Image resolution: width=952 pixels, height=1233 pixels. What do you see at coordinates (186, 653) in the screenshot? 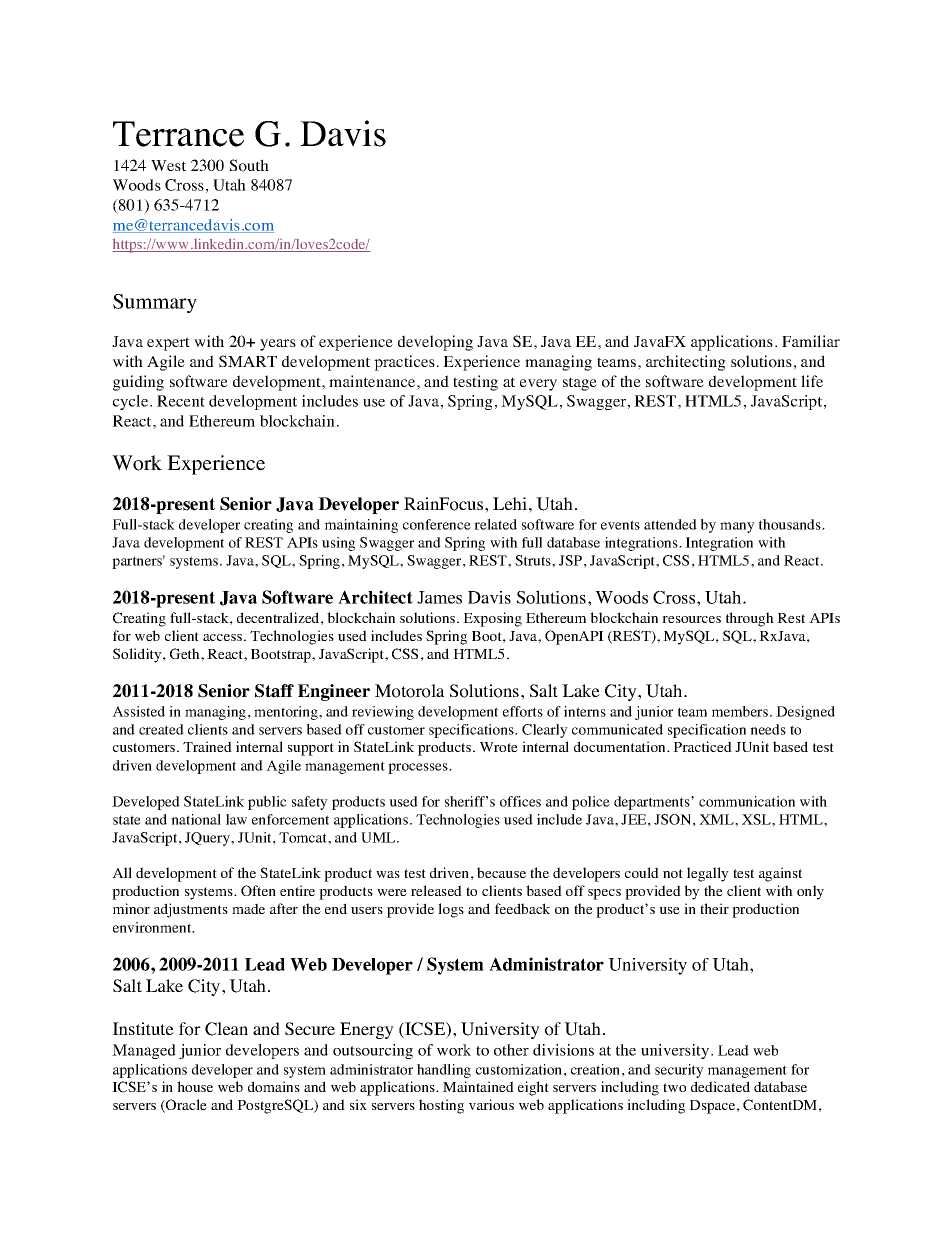
I see `Geth` at bounding box center [186, 653].
